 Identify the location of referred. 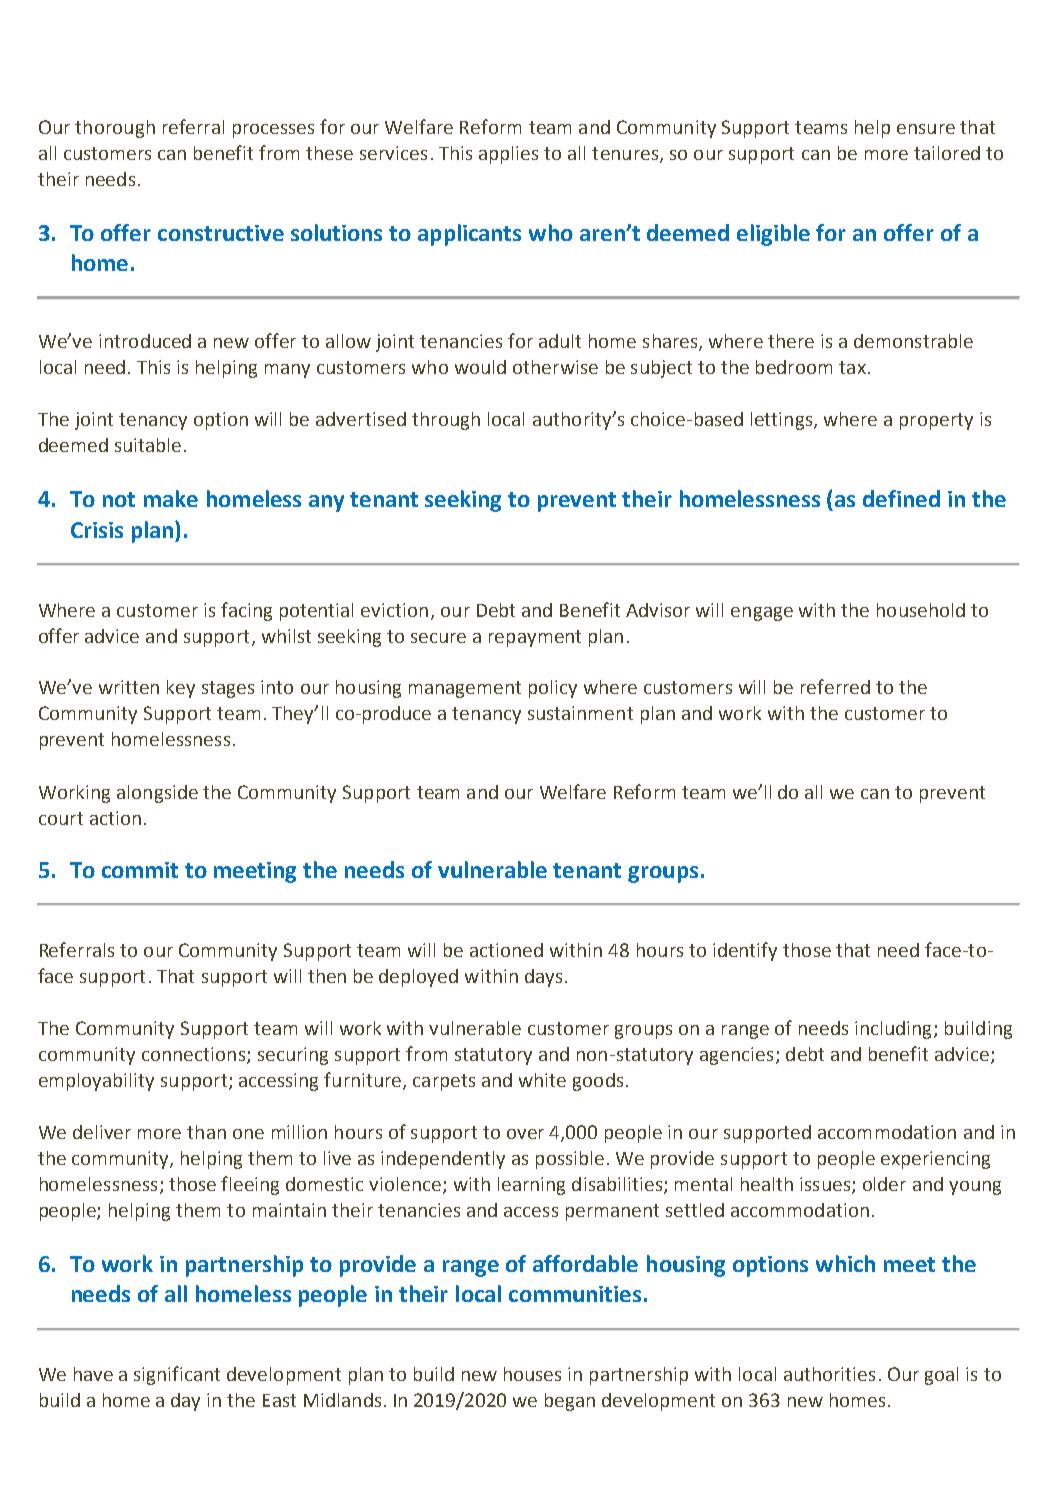
(835, 686).
